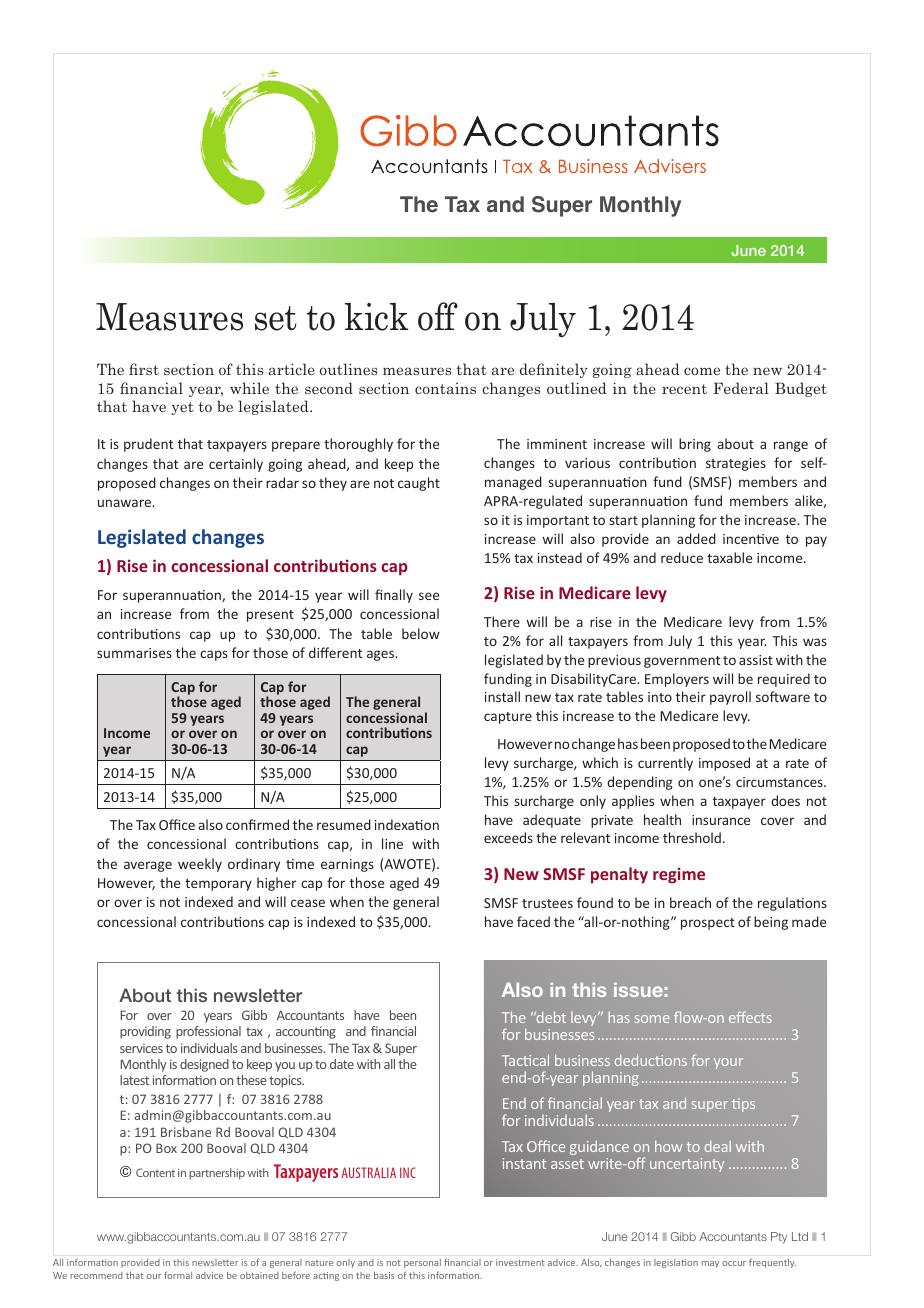  I want to click on Federal, so click(741, 388).
